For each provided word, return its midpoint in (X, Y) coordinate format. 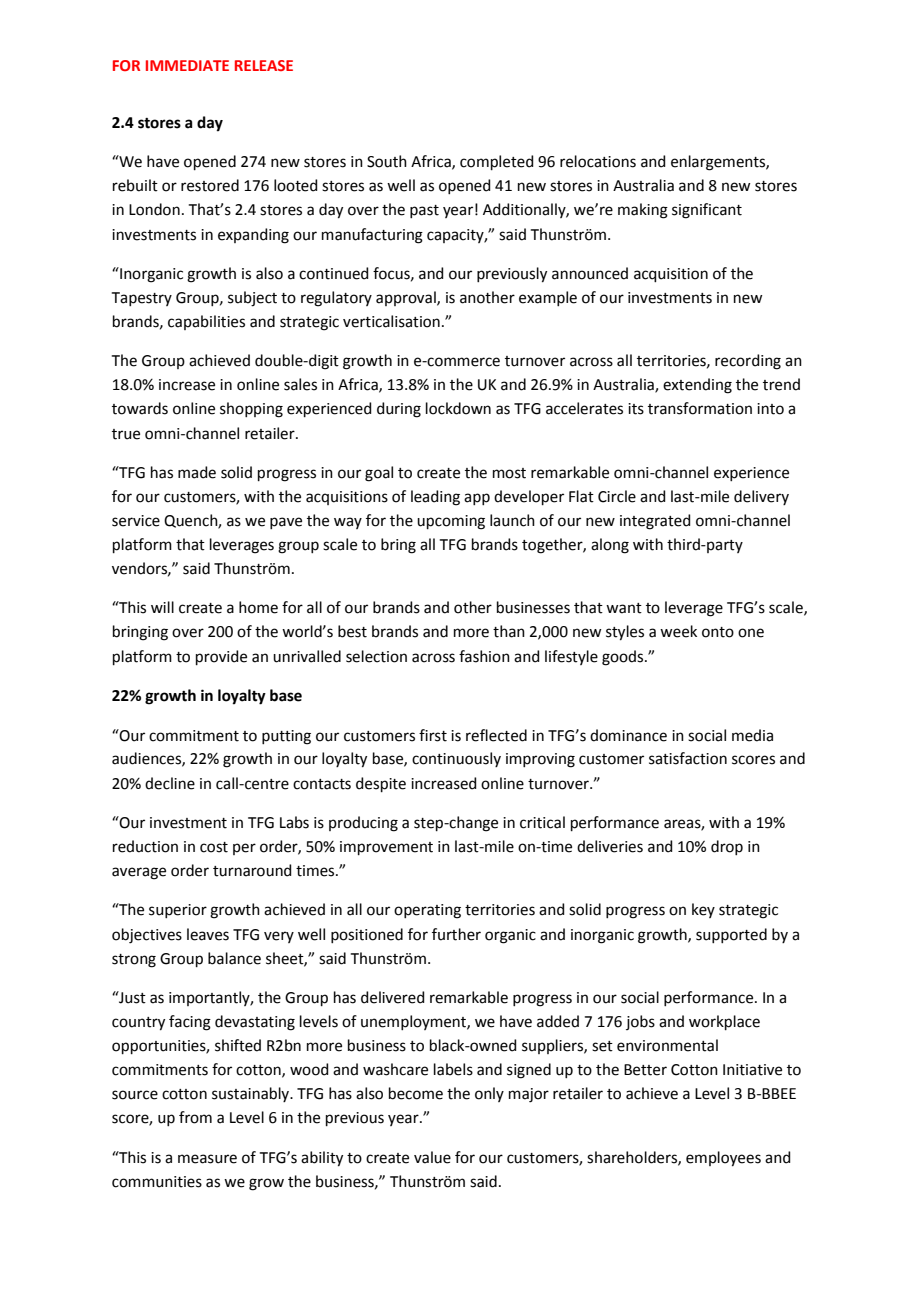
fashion (484, 656)
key (703, 910)
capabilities (206, 322)
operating (427, 911)
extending (697, 386)
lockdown (458, 408)
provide (221, 657)
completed (497, 162)
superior (178, 911)
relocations (598, 161)
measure (207, 1159)
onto (718, 632)
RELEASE (264, 65)
